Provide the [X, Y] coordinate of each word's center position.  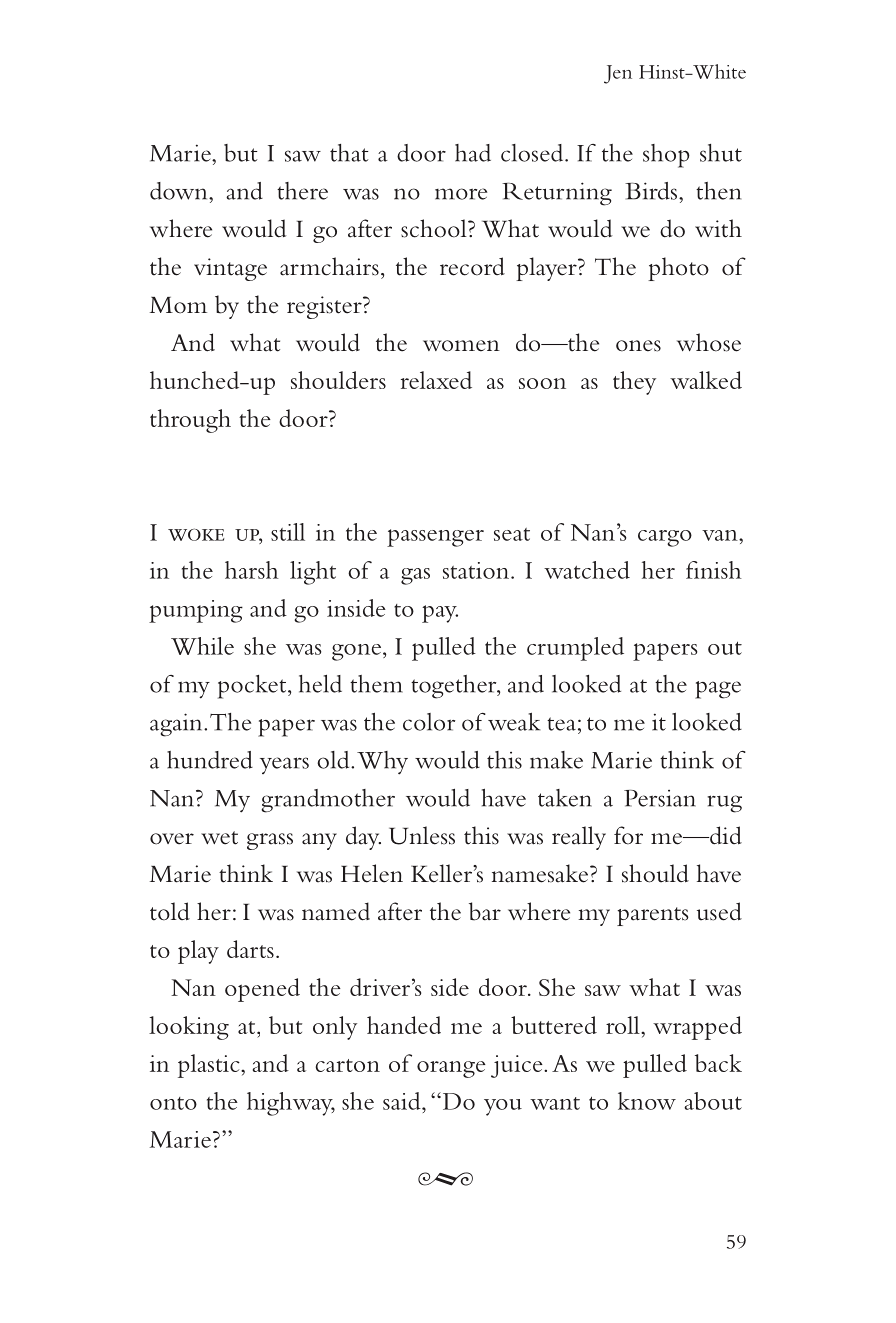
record [472, 266]
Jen [618, 74]
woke [196, 534]
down [180, 191]
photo [678, 269]
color [429, 722]
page [718, 690]
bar [485, 911]
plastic [210, 1066]
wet [219, 838]
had [473, 153]
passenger [435, 538]
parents [653, 916]
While [202, 646]
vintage [230, 269]
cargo [665, 538]
